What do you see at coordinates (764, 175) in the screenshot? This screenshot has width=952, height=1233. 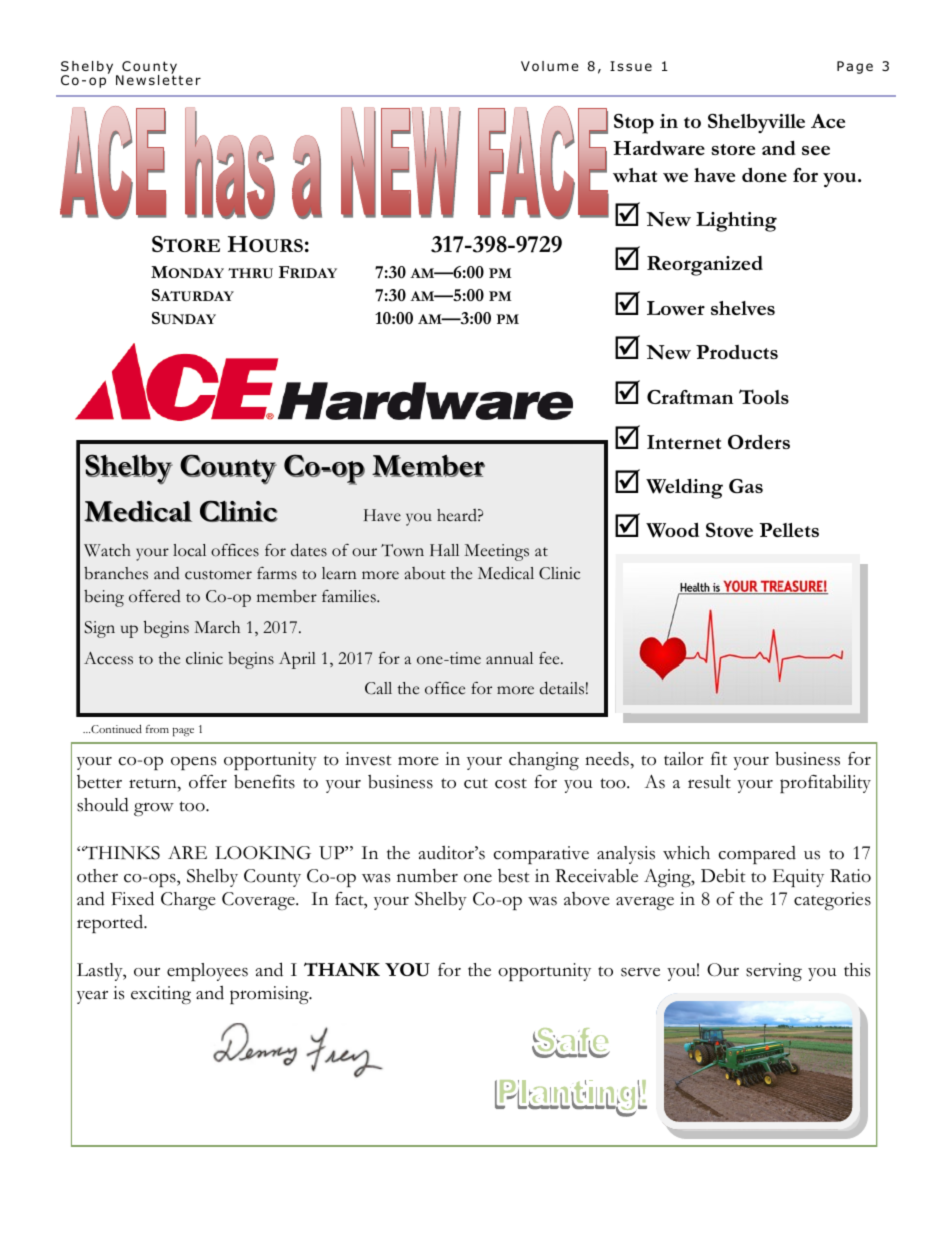 I see `done` at bounding box center [764, 175].
